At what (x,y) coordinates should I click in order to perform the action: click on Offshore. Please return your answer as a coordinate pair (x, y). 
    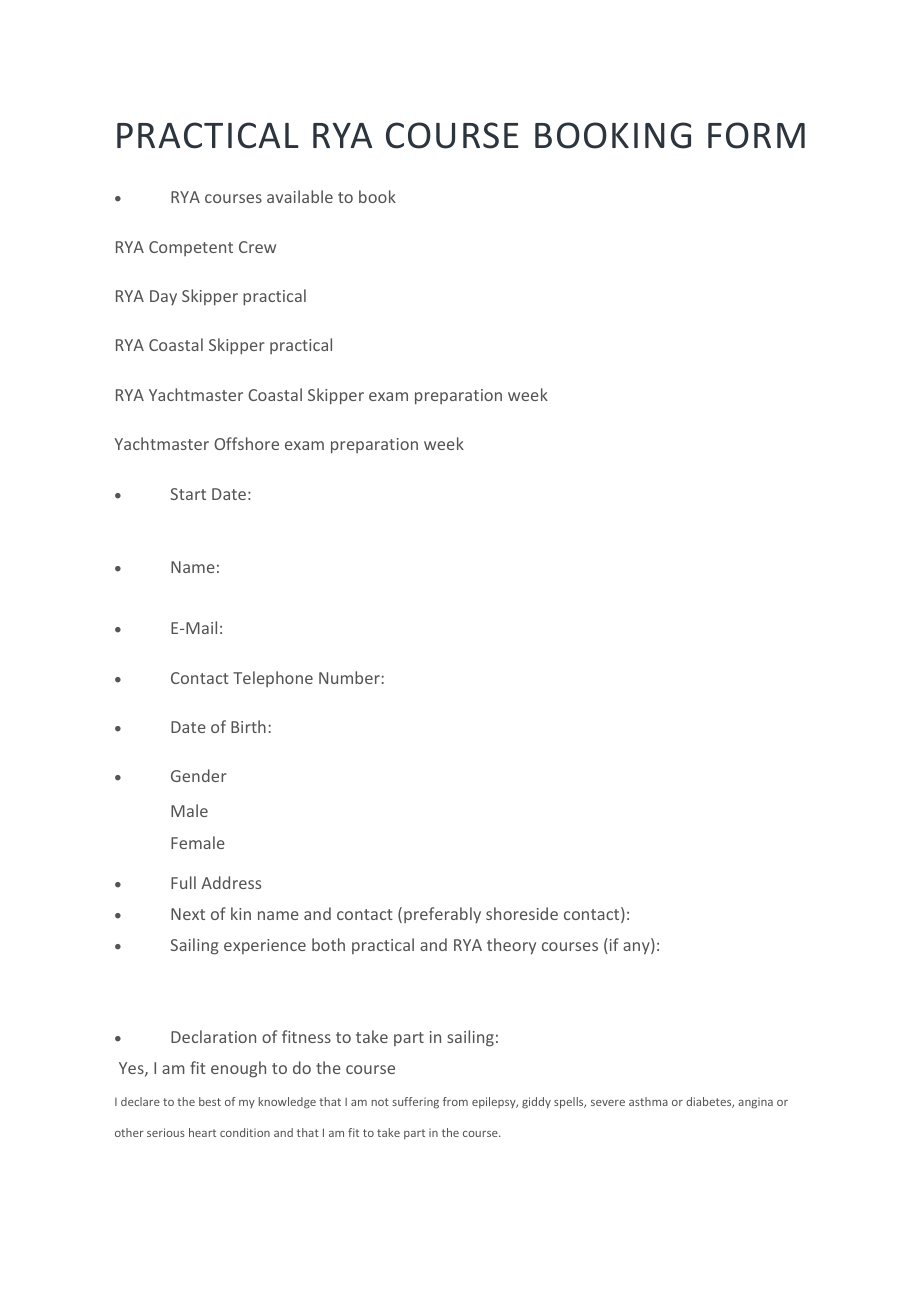
    Looking at the image, I should click on (246, 443).
